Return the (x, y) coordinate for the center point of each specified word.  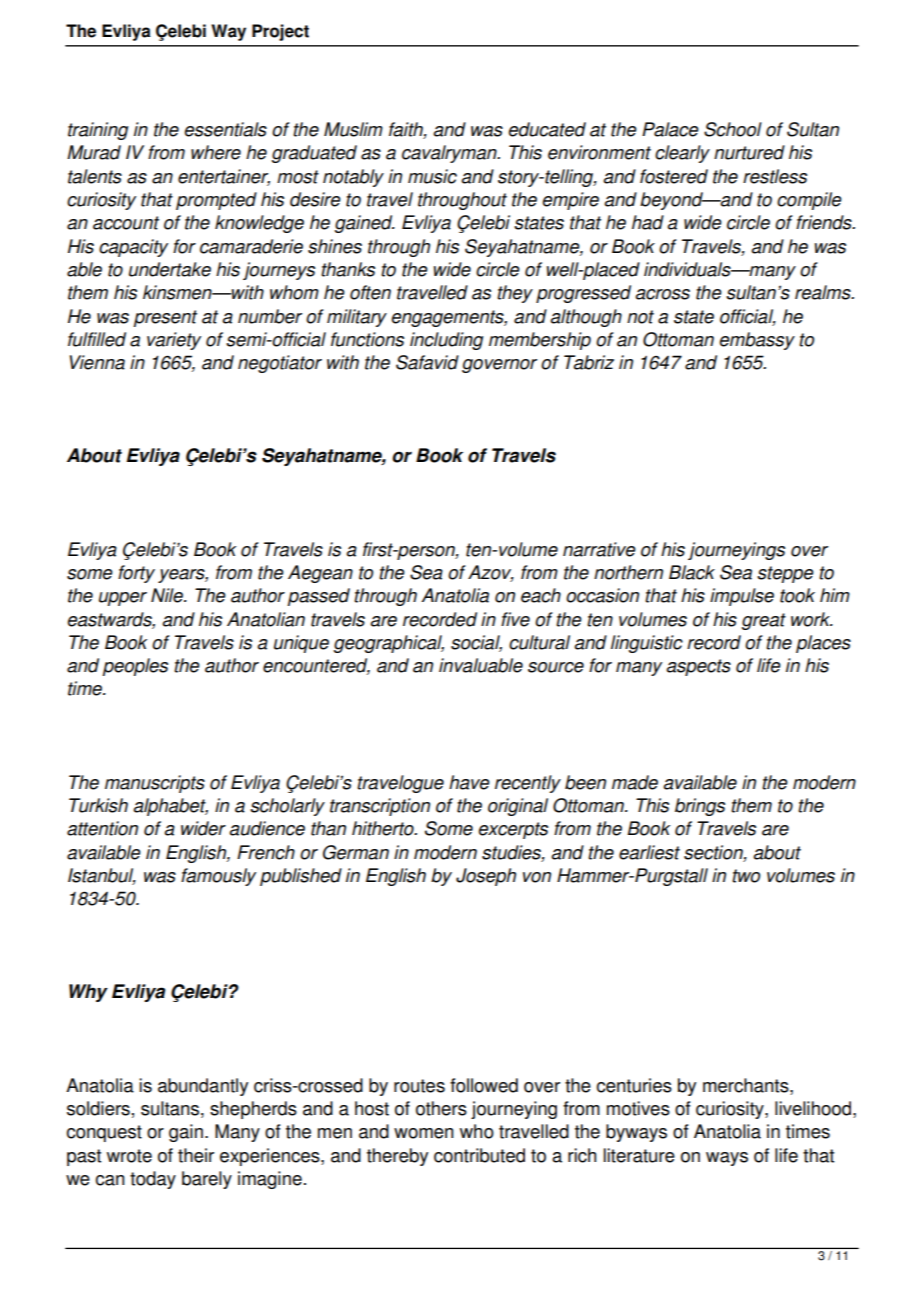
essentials (225, 129)
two (746, 876)
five (515, 619)
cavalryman (450, 154)
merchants (747, 1086)
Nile (168, 595)
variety (174, 341)
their (196, 1155)
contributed (479, 1155)
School (733, 129)
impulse (742, 597)
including (446, 341)
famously (218, 877)
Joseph (486, 877)
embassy (757, 341)
